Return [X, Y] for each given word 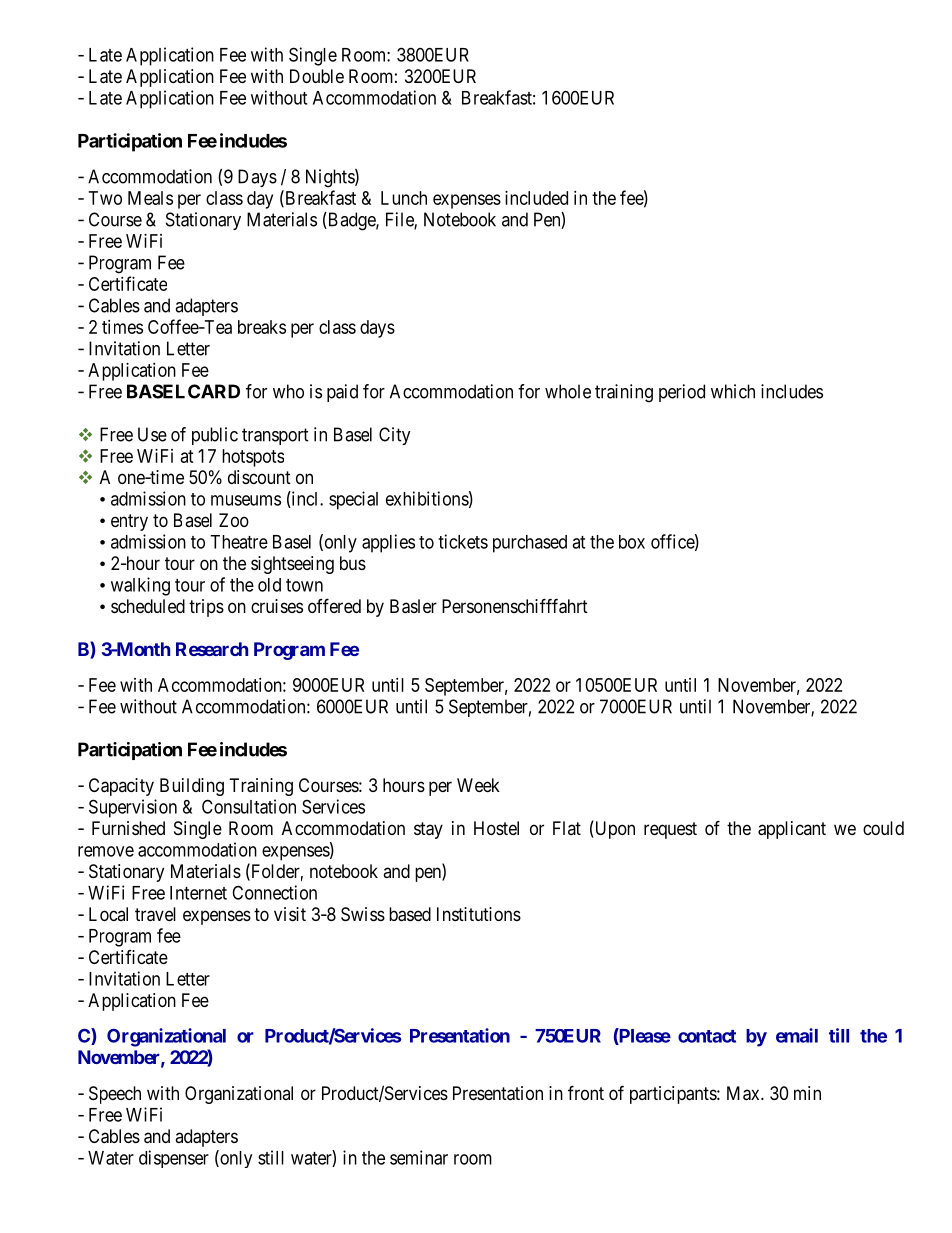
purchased [530, 544]
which [733, 391]
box [632, 542]
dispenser [174, 1159]
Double [317, 76]
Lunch [404, 198]
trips [206, 608]
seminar [419, 1157]
